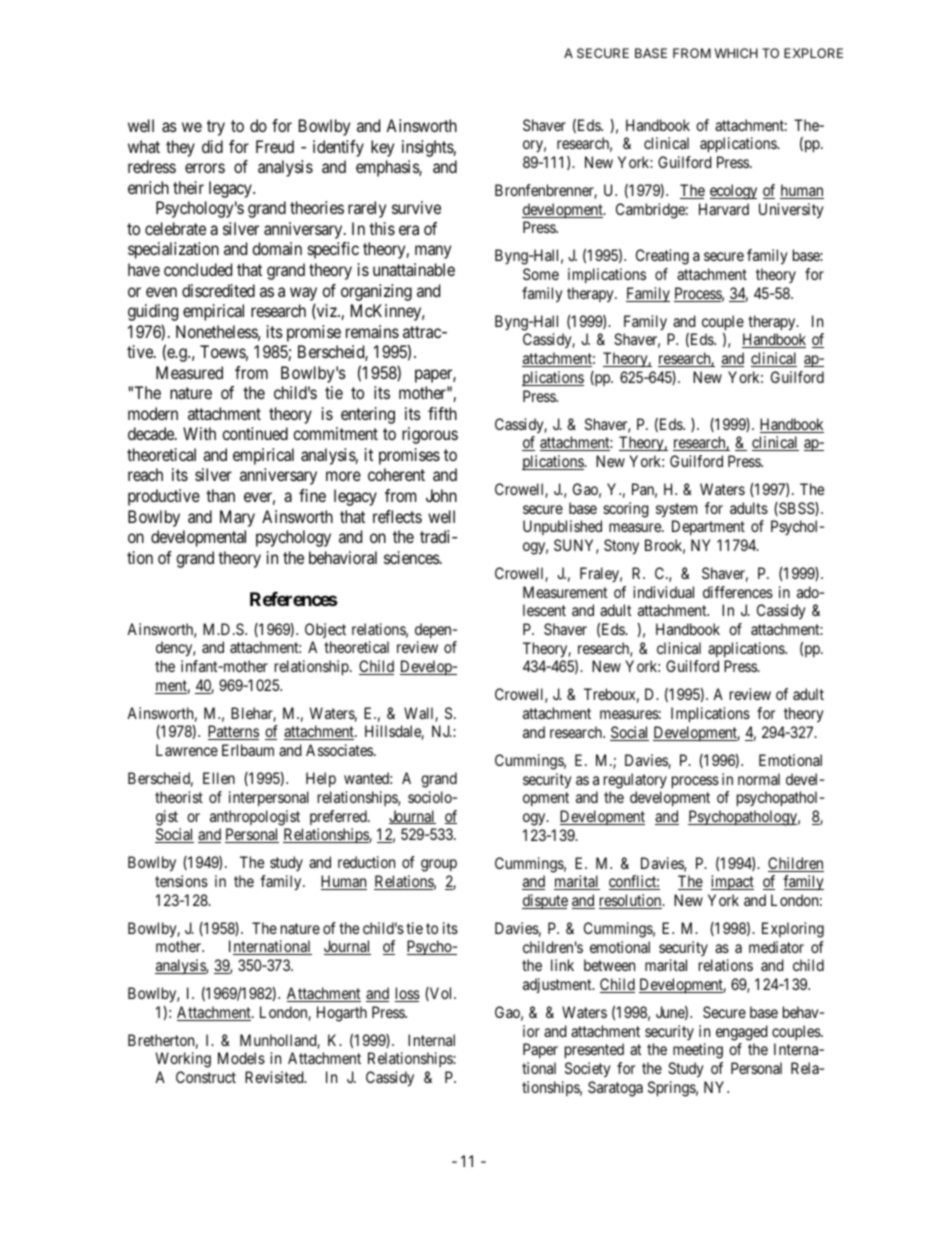 The image size is (952, 1233). What do you see at coordinates (219, 778) in the document?
I see `Ellen` at bounding box center [219, 778].
